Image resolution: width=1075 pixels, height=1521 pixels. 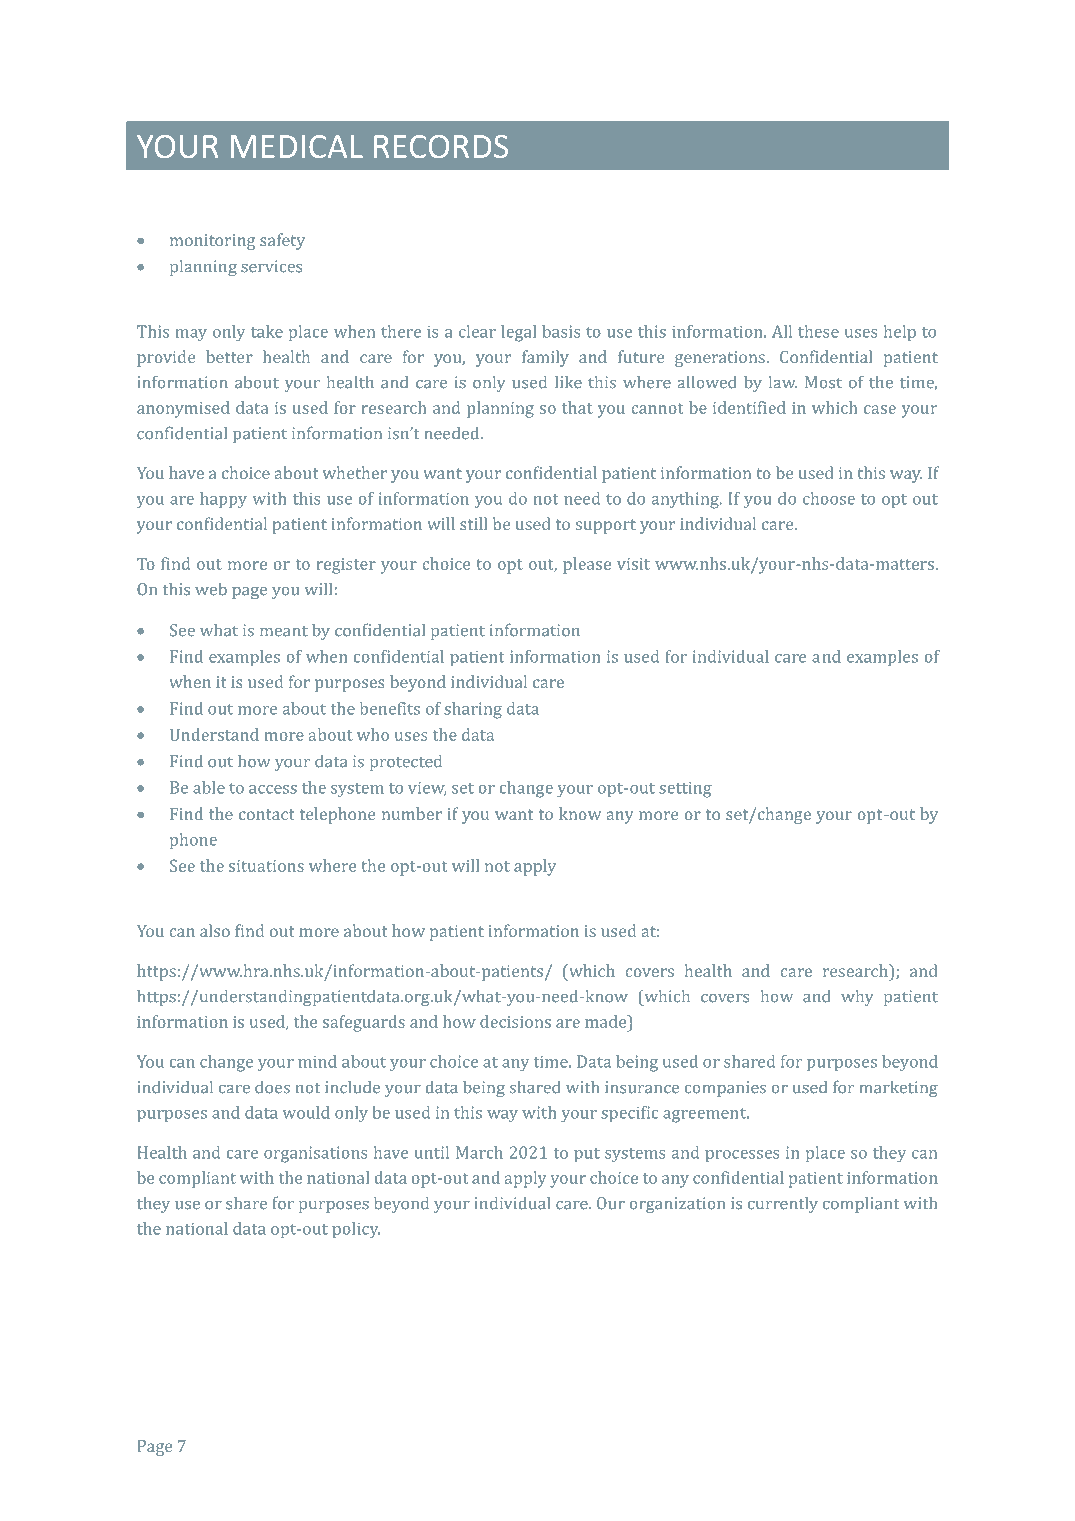 I want to click on put, so click(x=587, y=1155).
